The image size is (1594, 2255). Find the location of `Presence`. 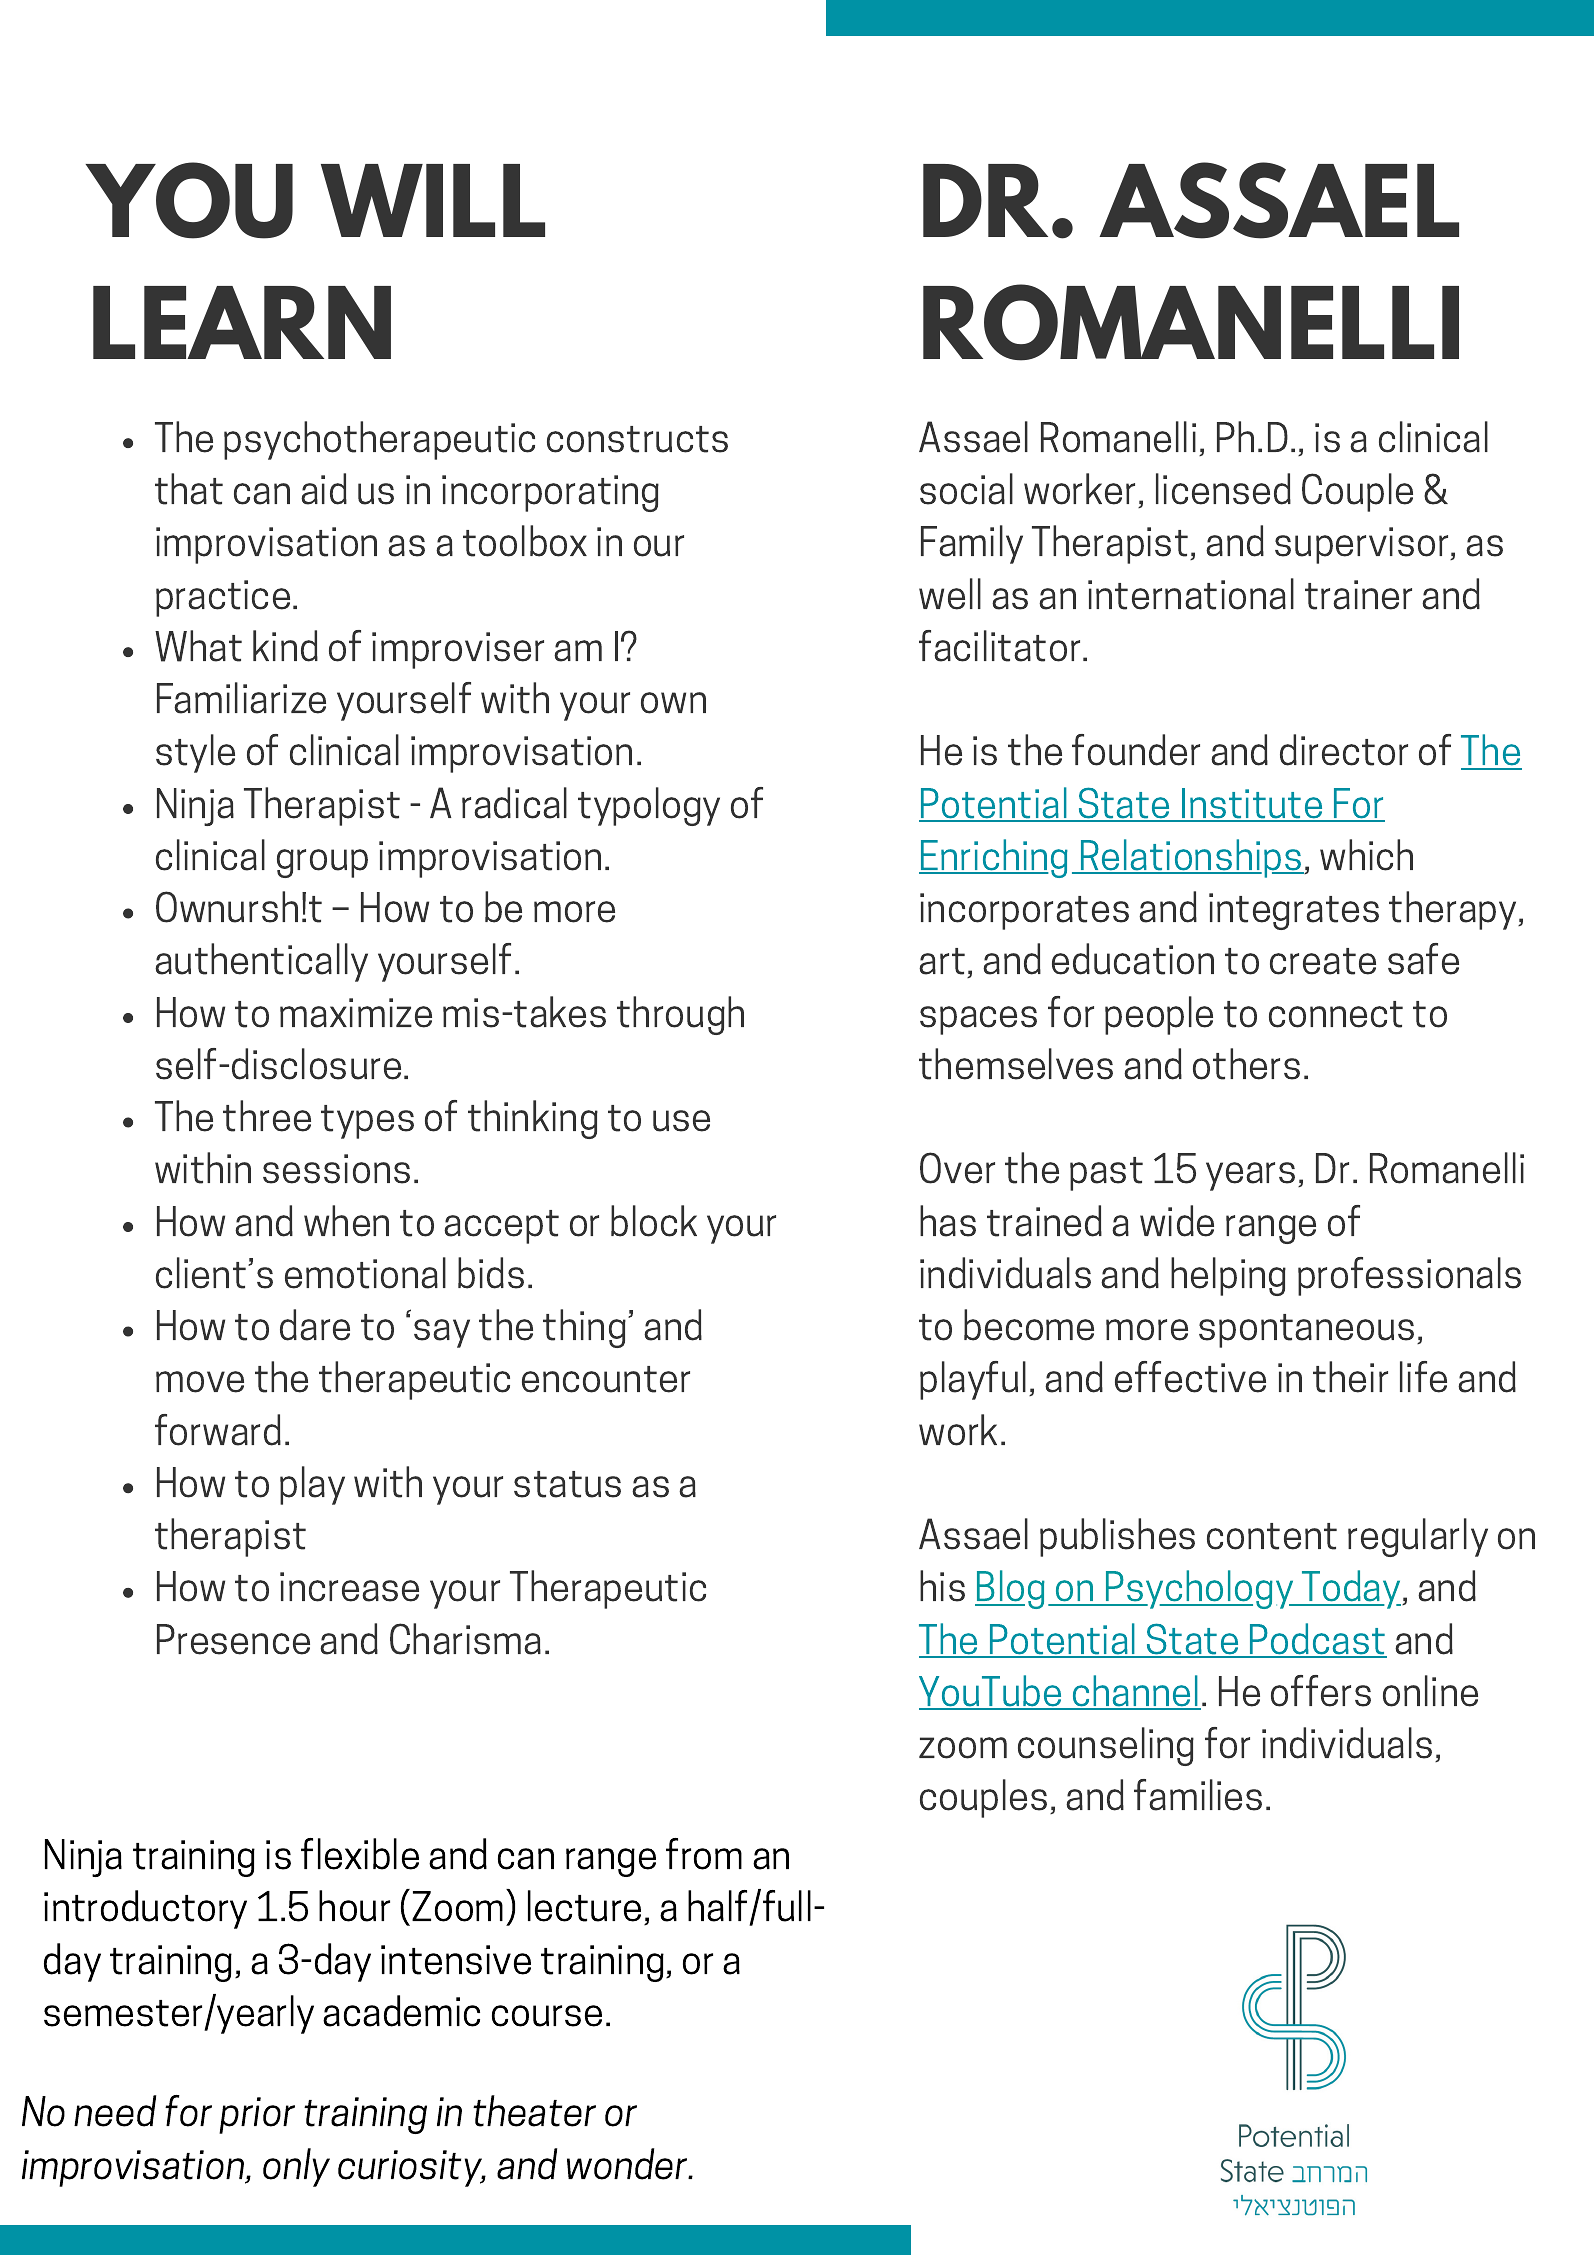

Presence is located at coordinates (233, 1639).
